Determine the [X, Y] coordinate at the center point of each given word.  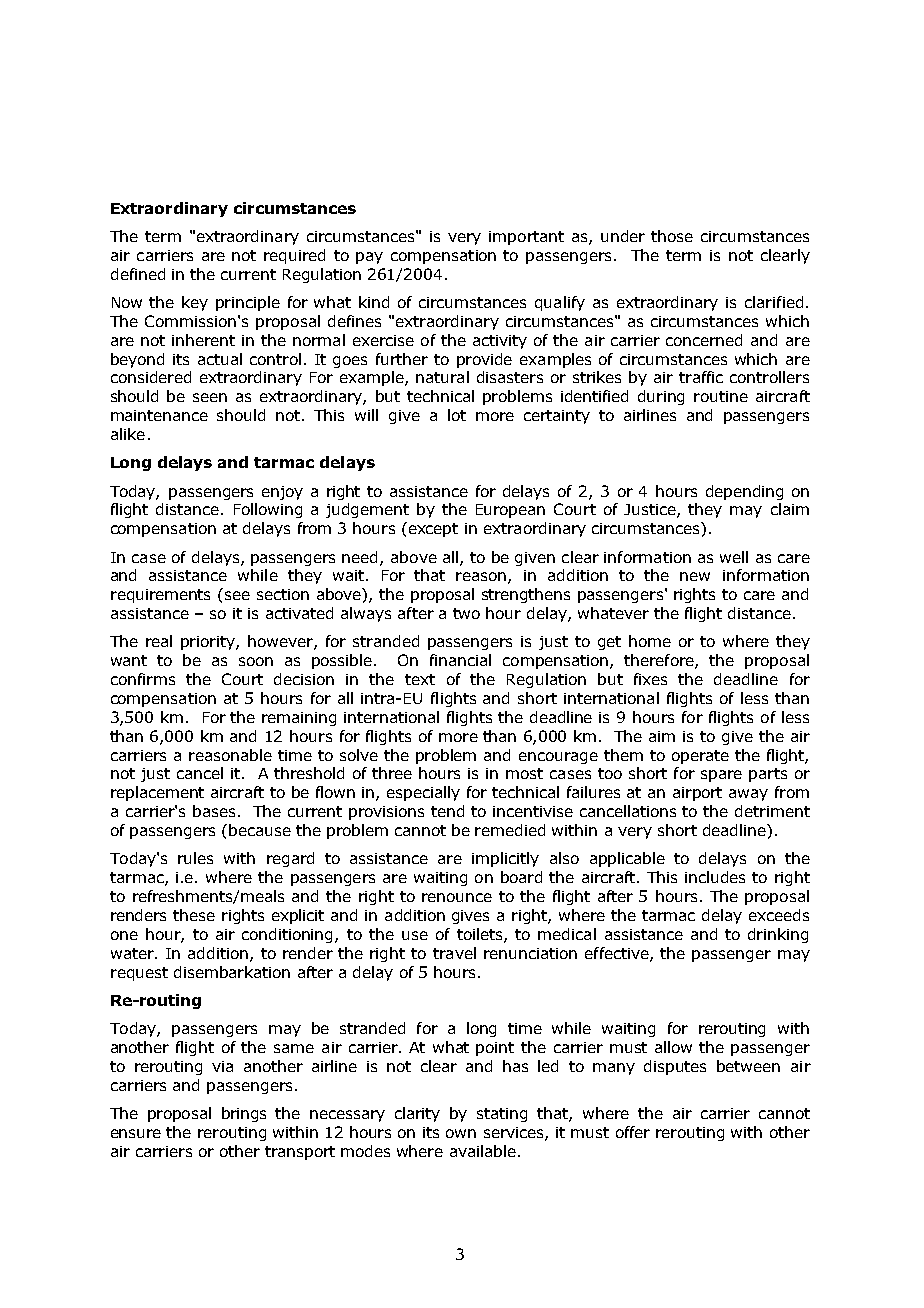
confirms [143, 679]
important [526, 238]
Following [268, 510]
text [420, 679]
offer [633, 1132]
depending [744, 492]
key [195, 303]
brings [244, 1114]
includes [715, 877]
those [672, 236]
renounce [457, 897]
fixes [650, 679]
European [510, 511]
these [194, 915]
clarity [417, 1114]
